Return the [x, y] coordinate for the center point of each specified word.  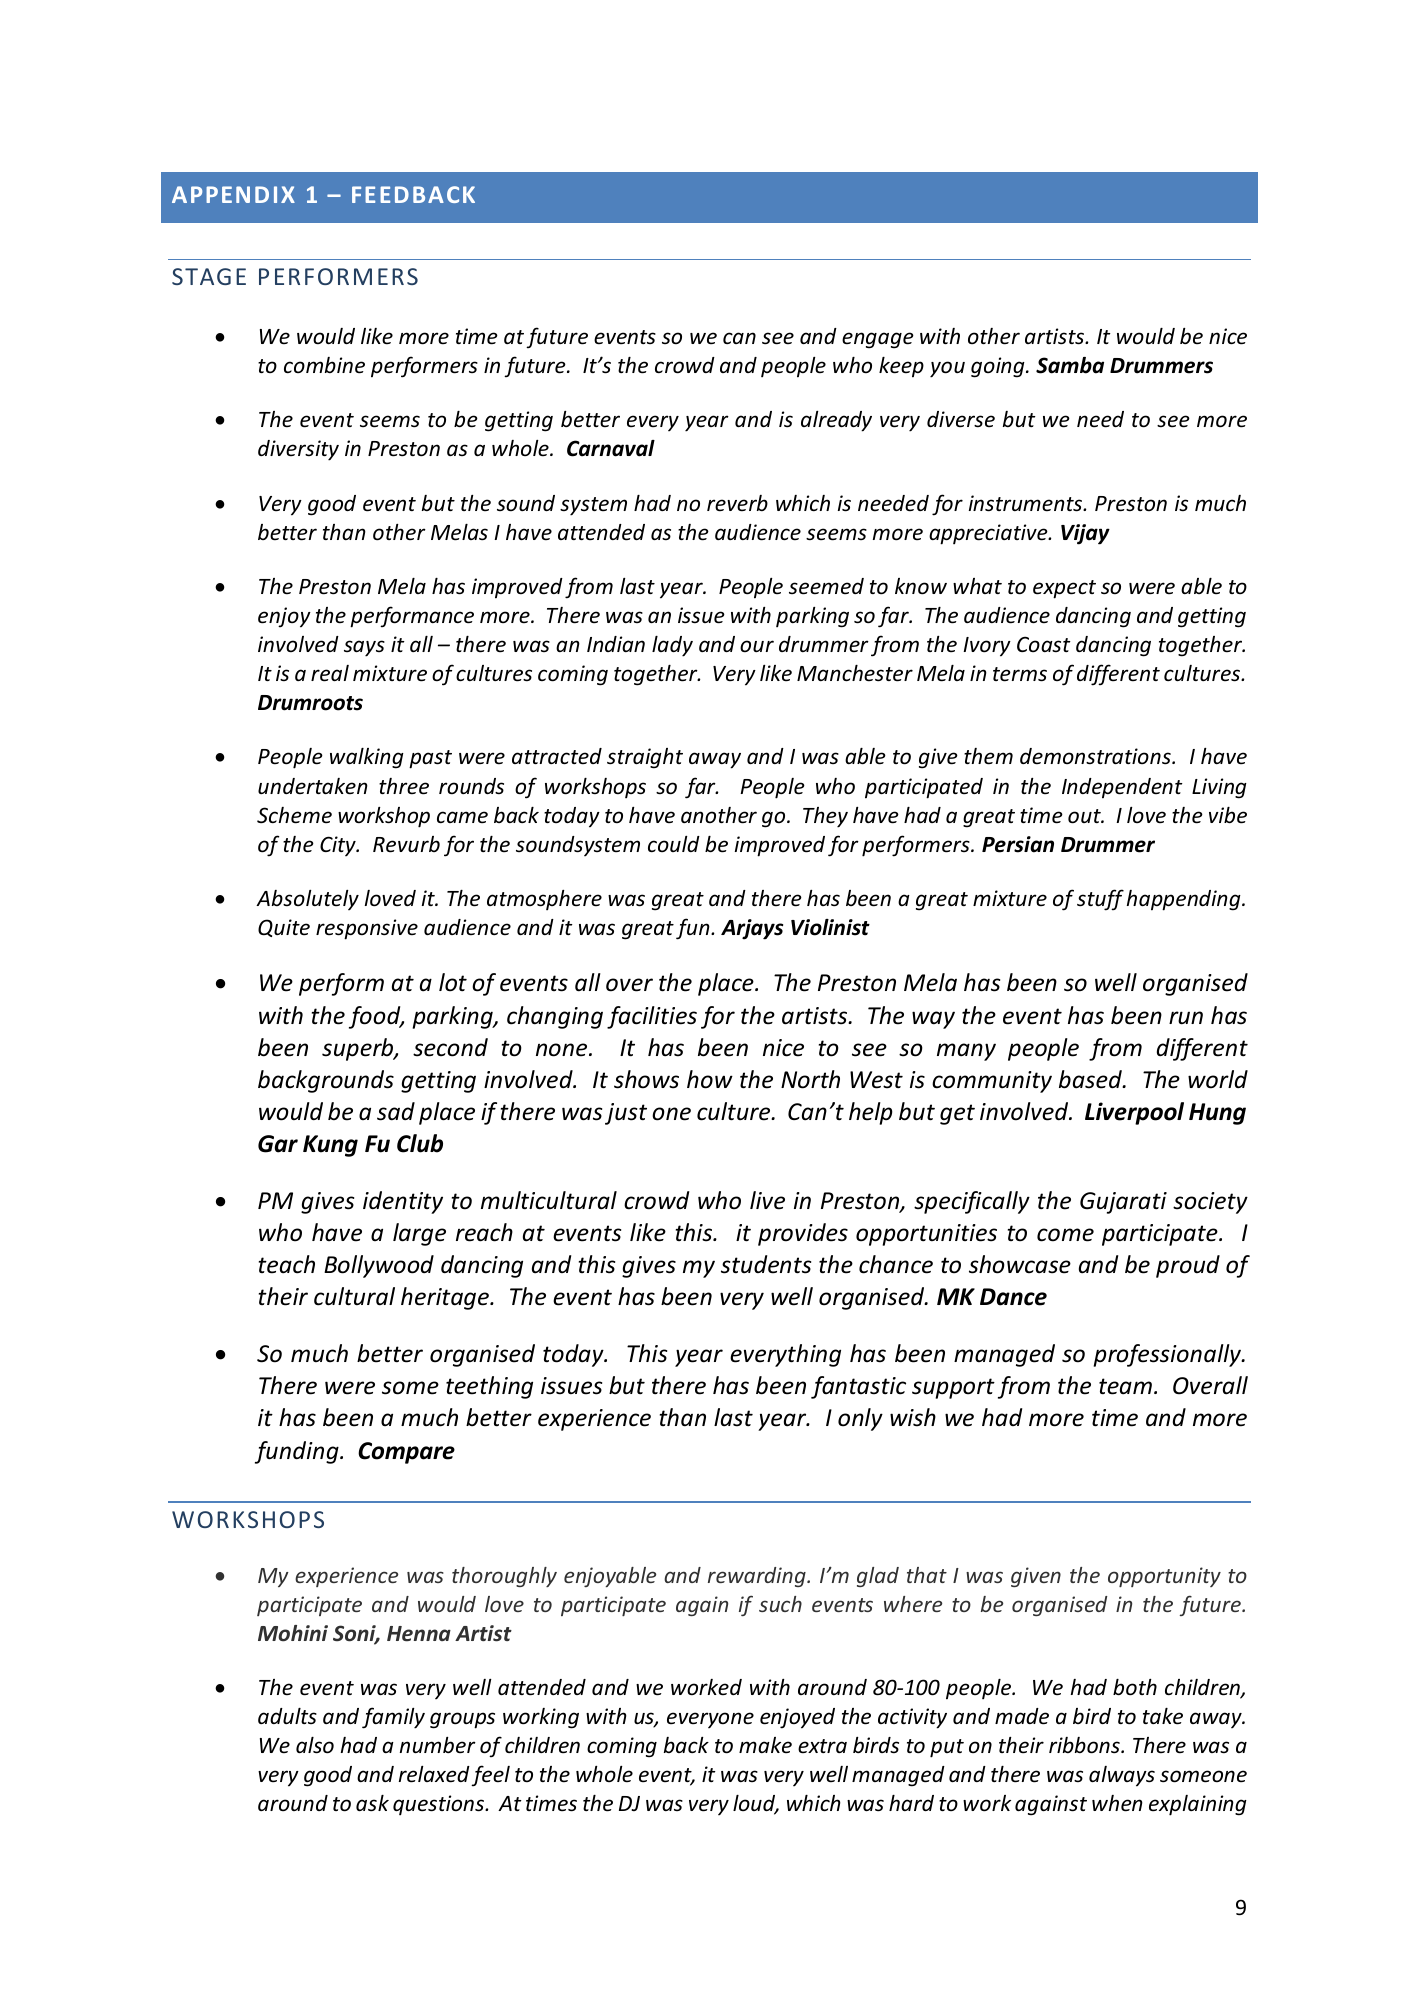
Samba [1070, 365]
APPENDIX [233, 194]
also [315, 1745]
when [1117, 1803]
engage [878, 340]
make [765, 1745]
